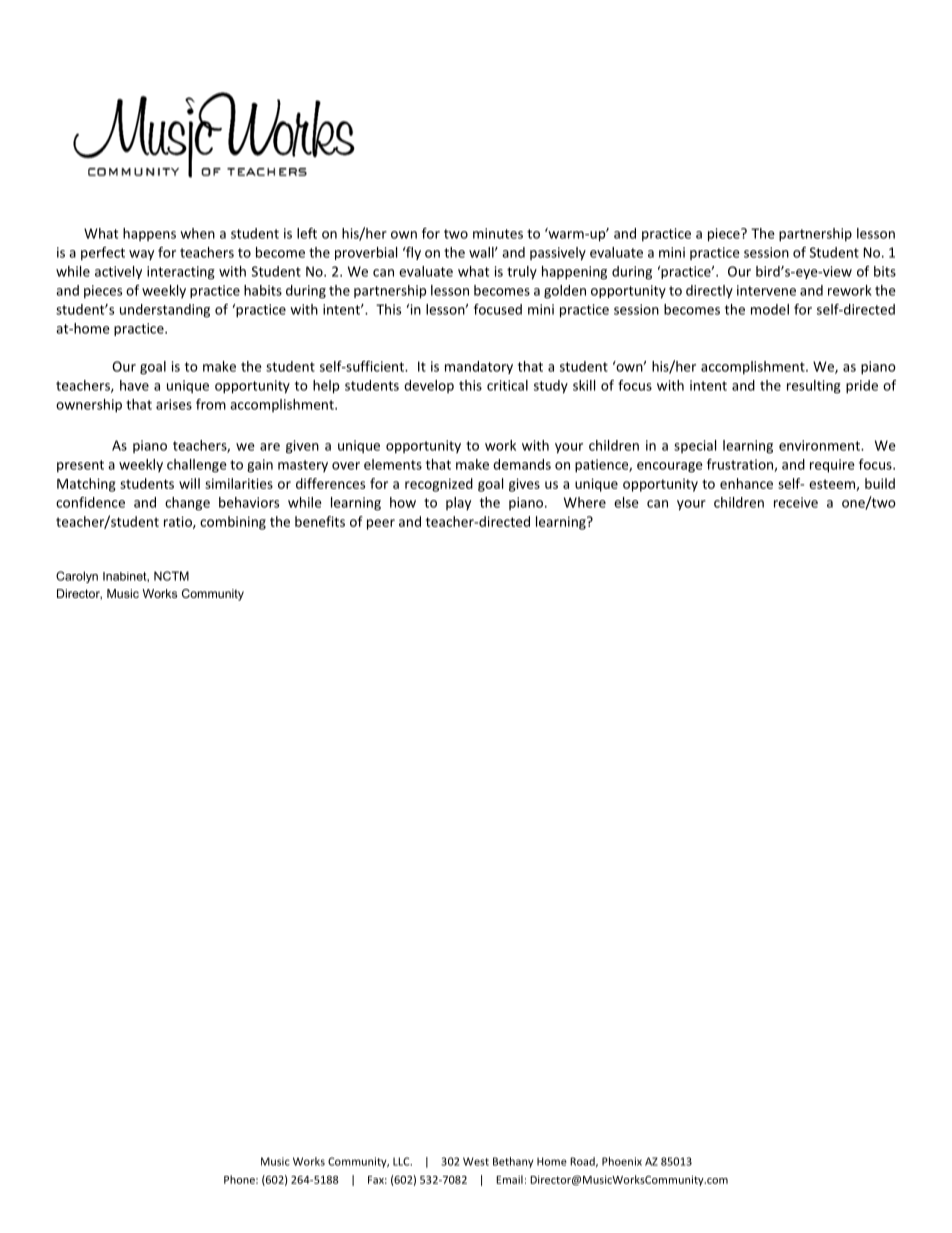 This image has width=952, height=1233. What do you see at coordinates (766, 290) in the image?
I see `intervene` at bounding box center [766, 290].
